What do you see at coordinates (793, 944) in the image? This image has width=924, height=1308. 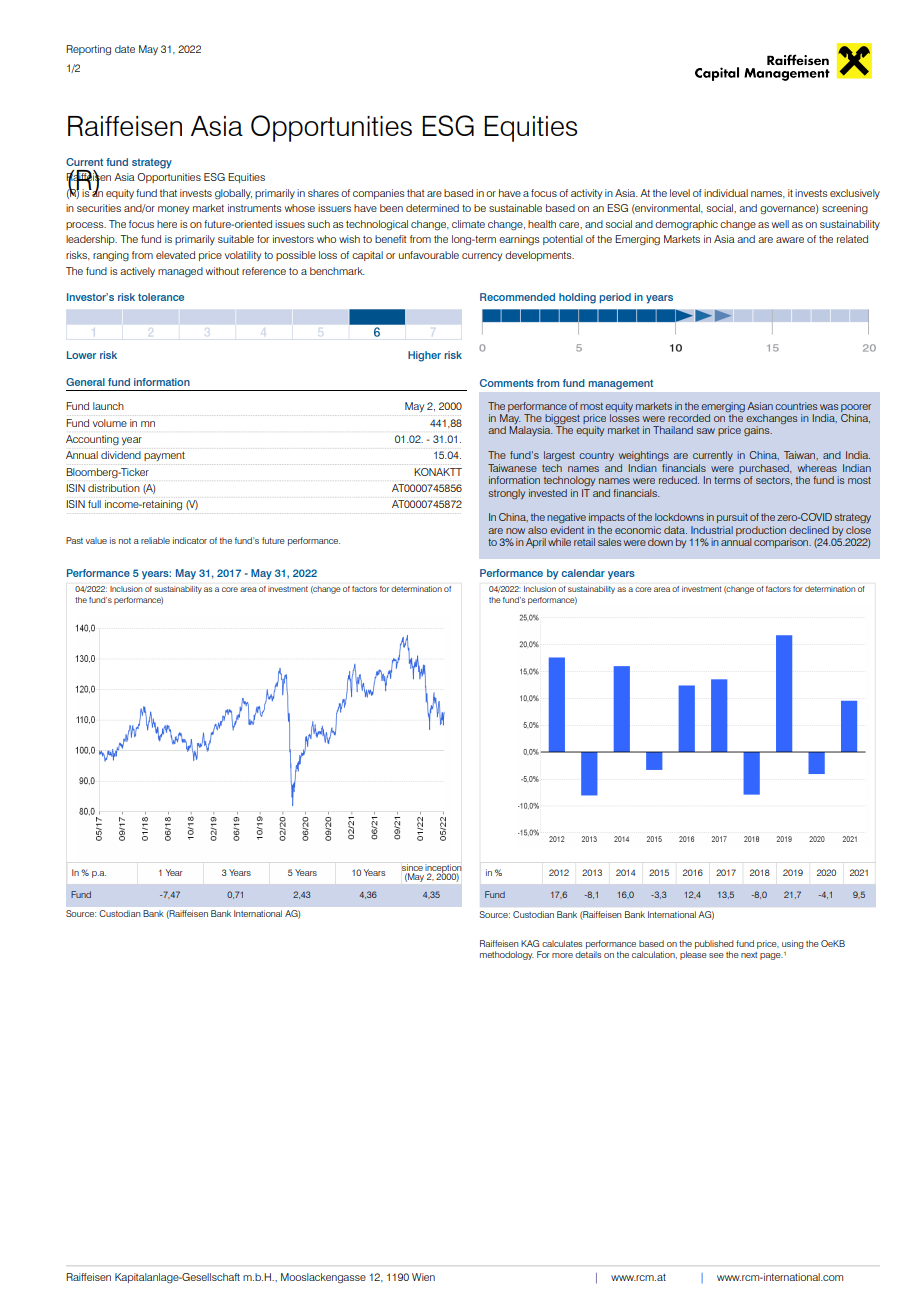 I see `using` at bounding box center [793, 944].
